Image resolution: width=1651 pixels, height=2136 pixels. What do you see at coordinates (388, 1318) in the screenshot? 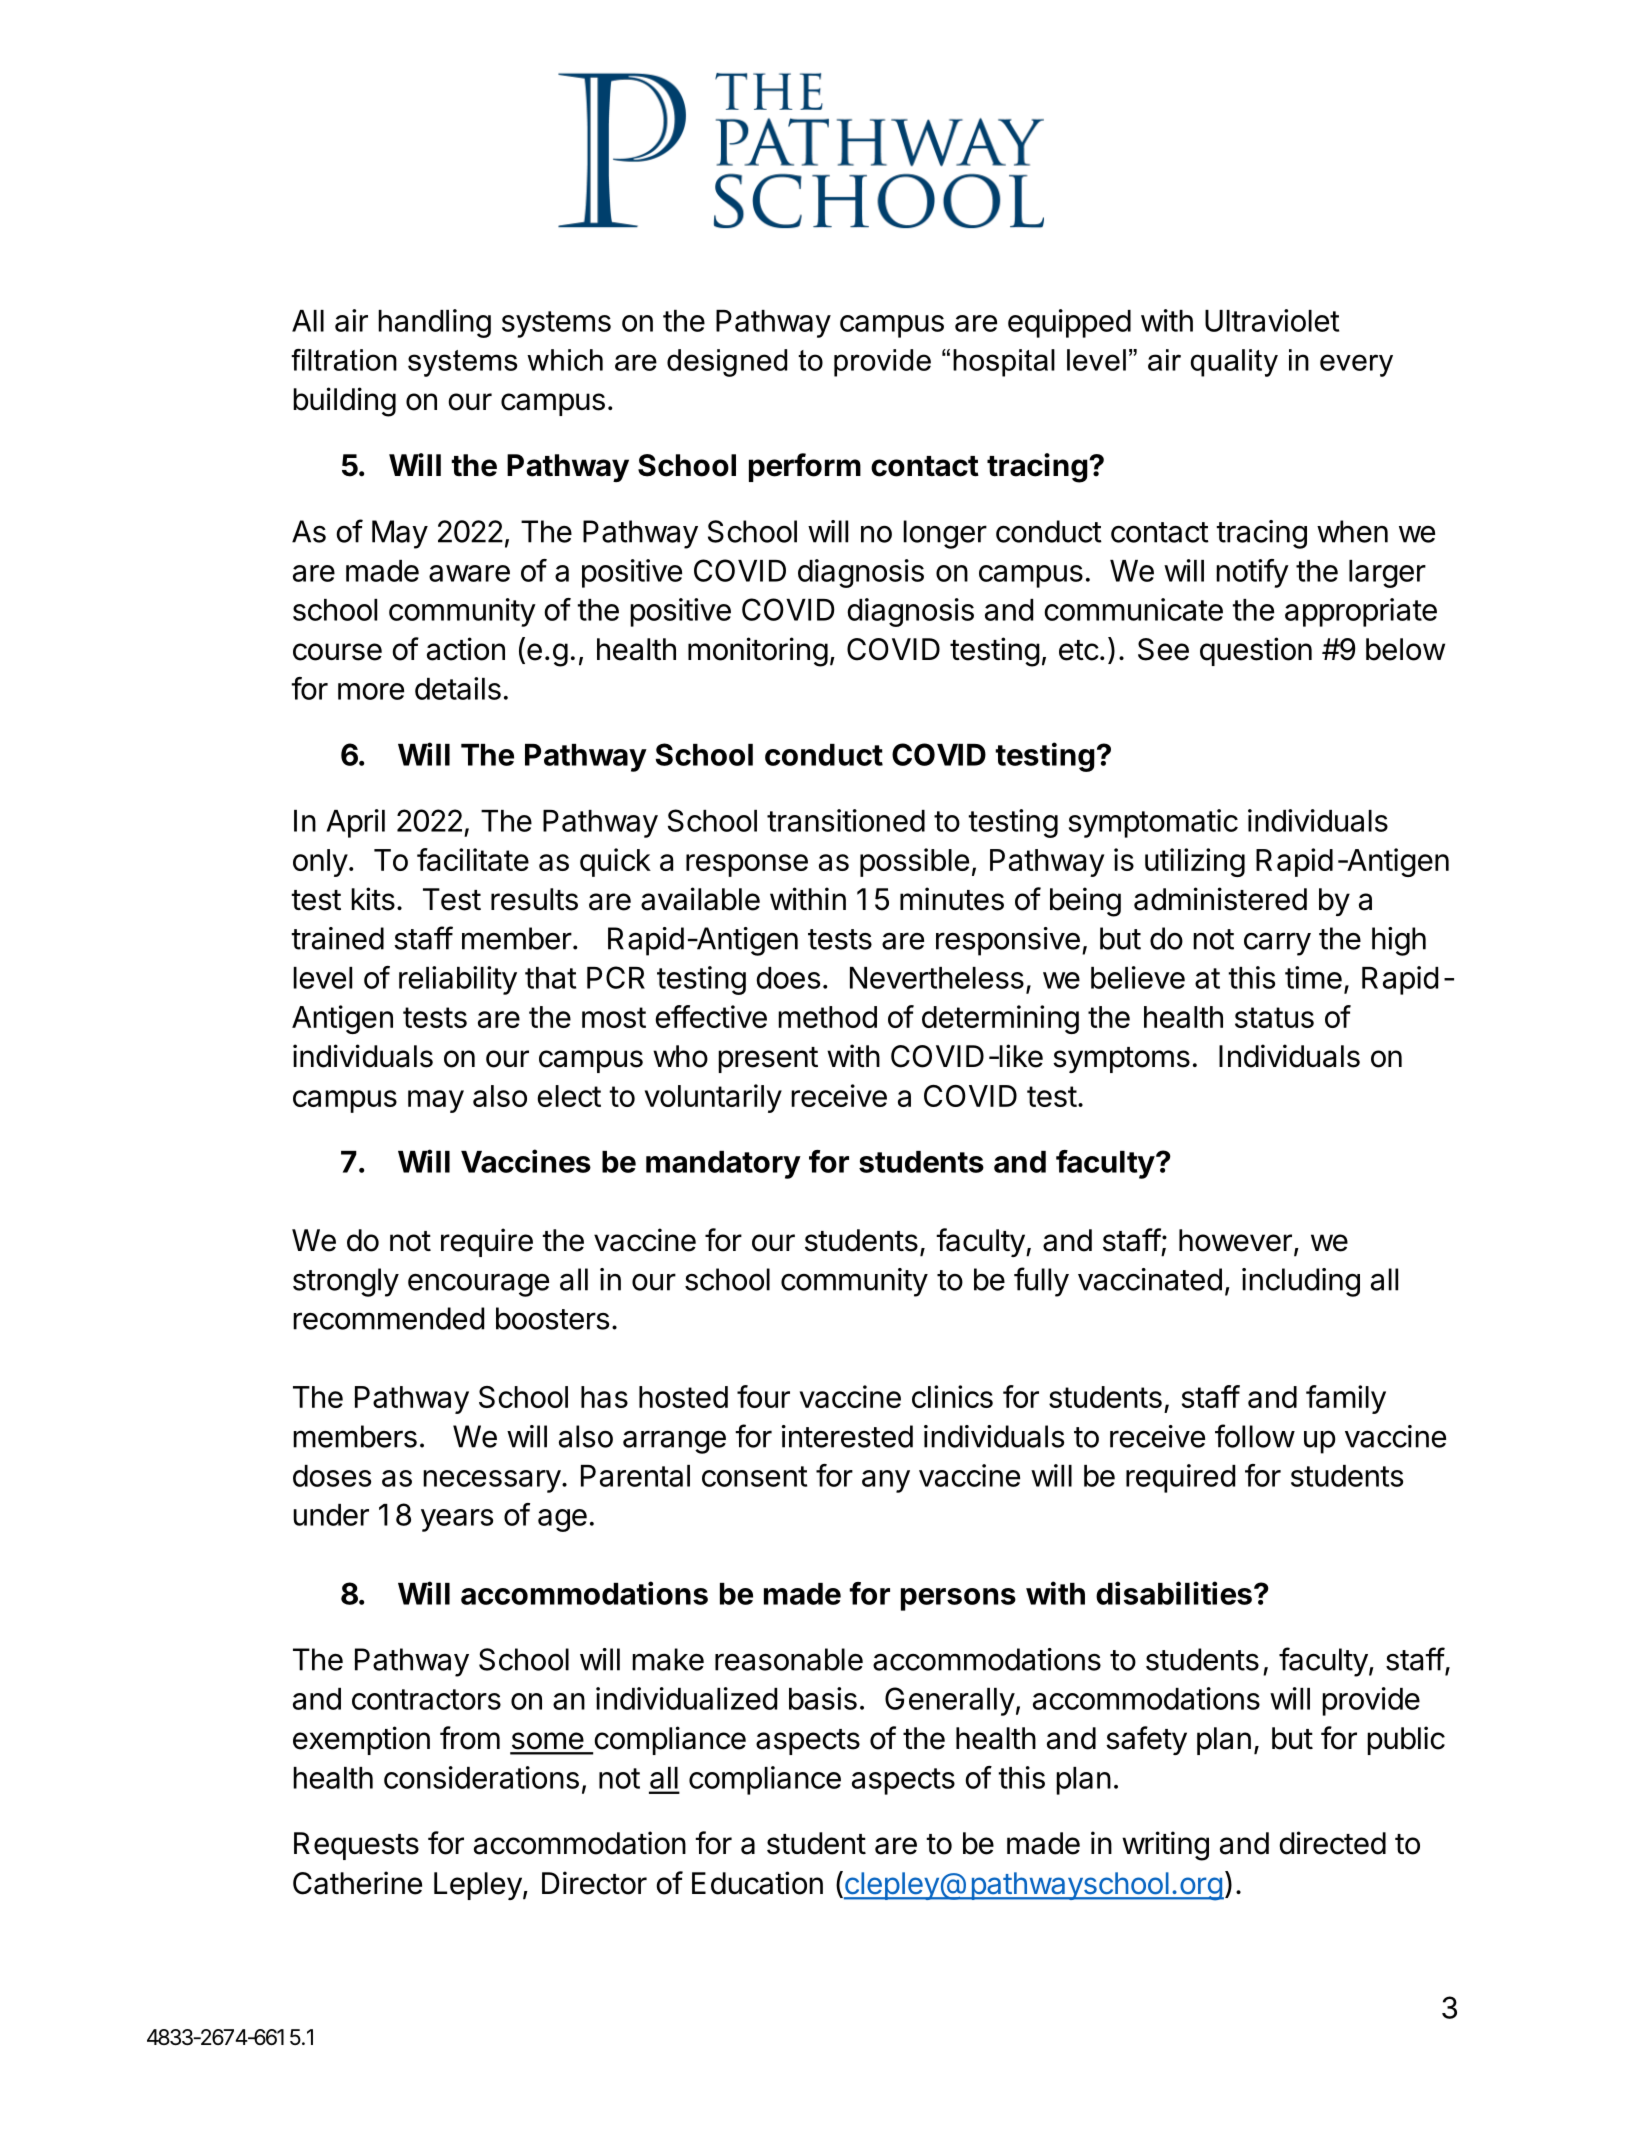
I see `recommended` at bounding box center [388, 1318].
